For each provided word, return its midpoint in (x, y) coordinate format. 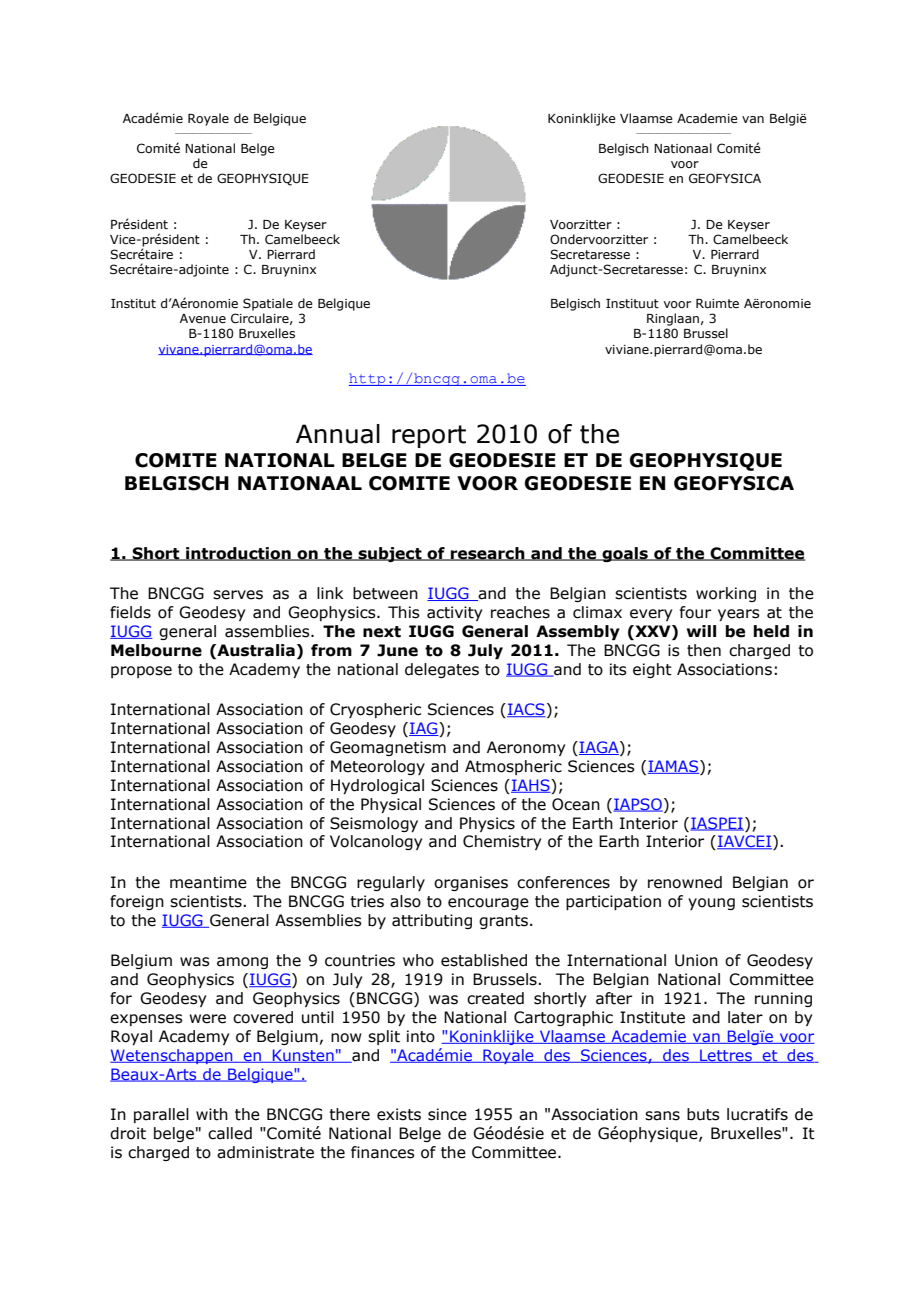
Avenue (203, 318)
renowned (685, 882)
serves (238, 595)
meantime (208, 882)
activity (454, 613)
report (429, 436)
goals (625, 554)
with (212, 1114)
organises (471, 883)
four (695, 612)
